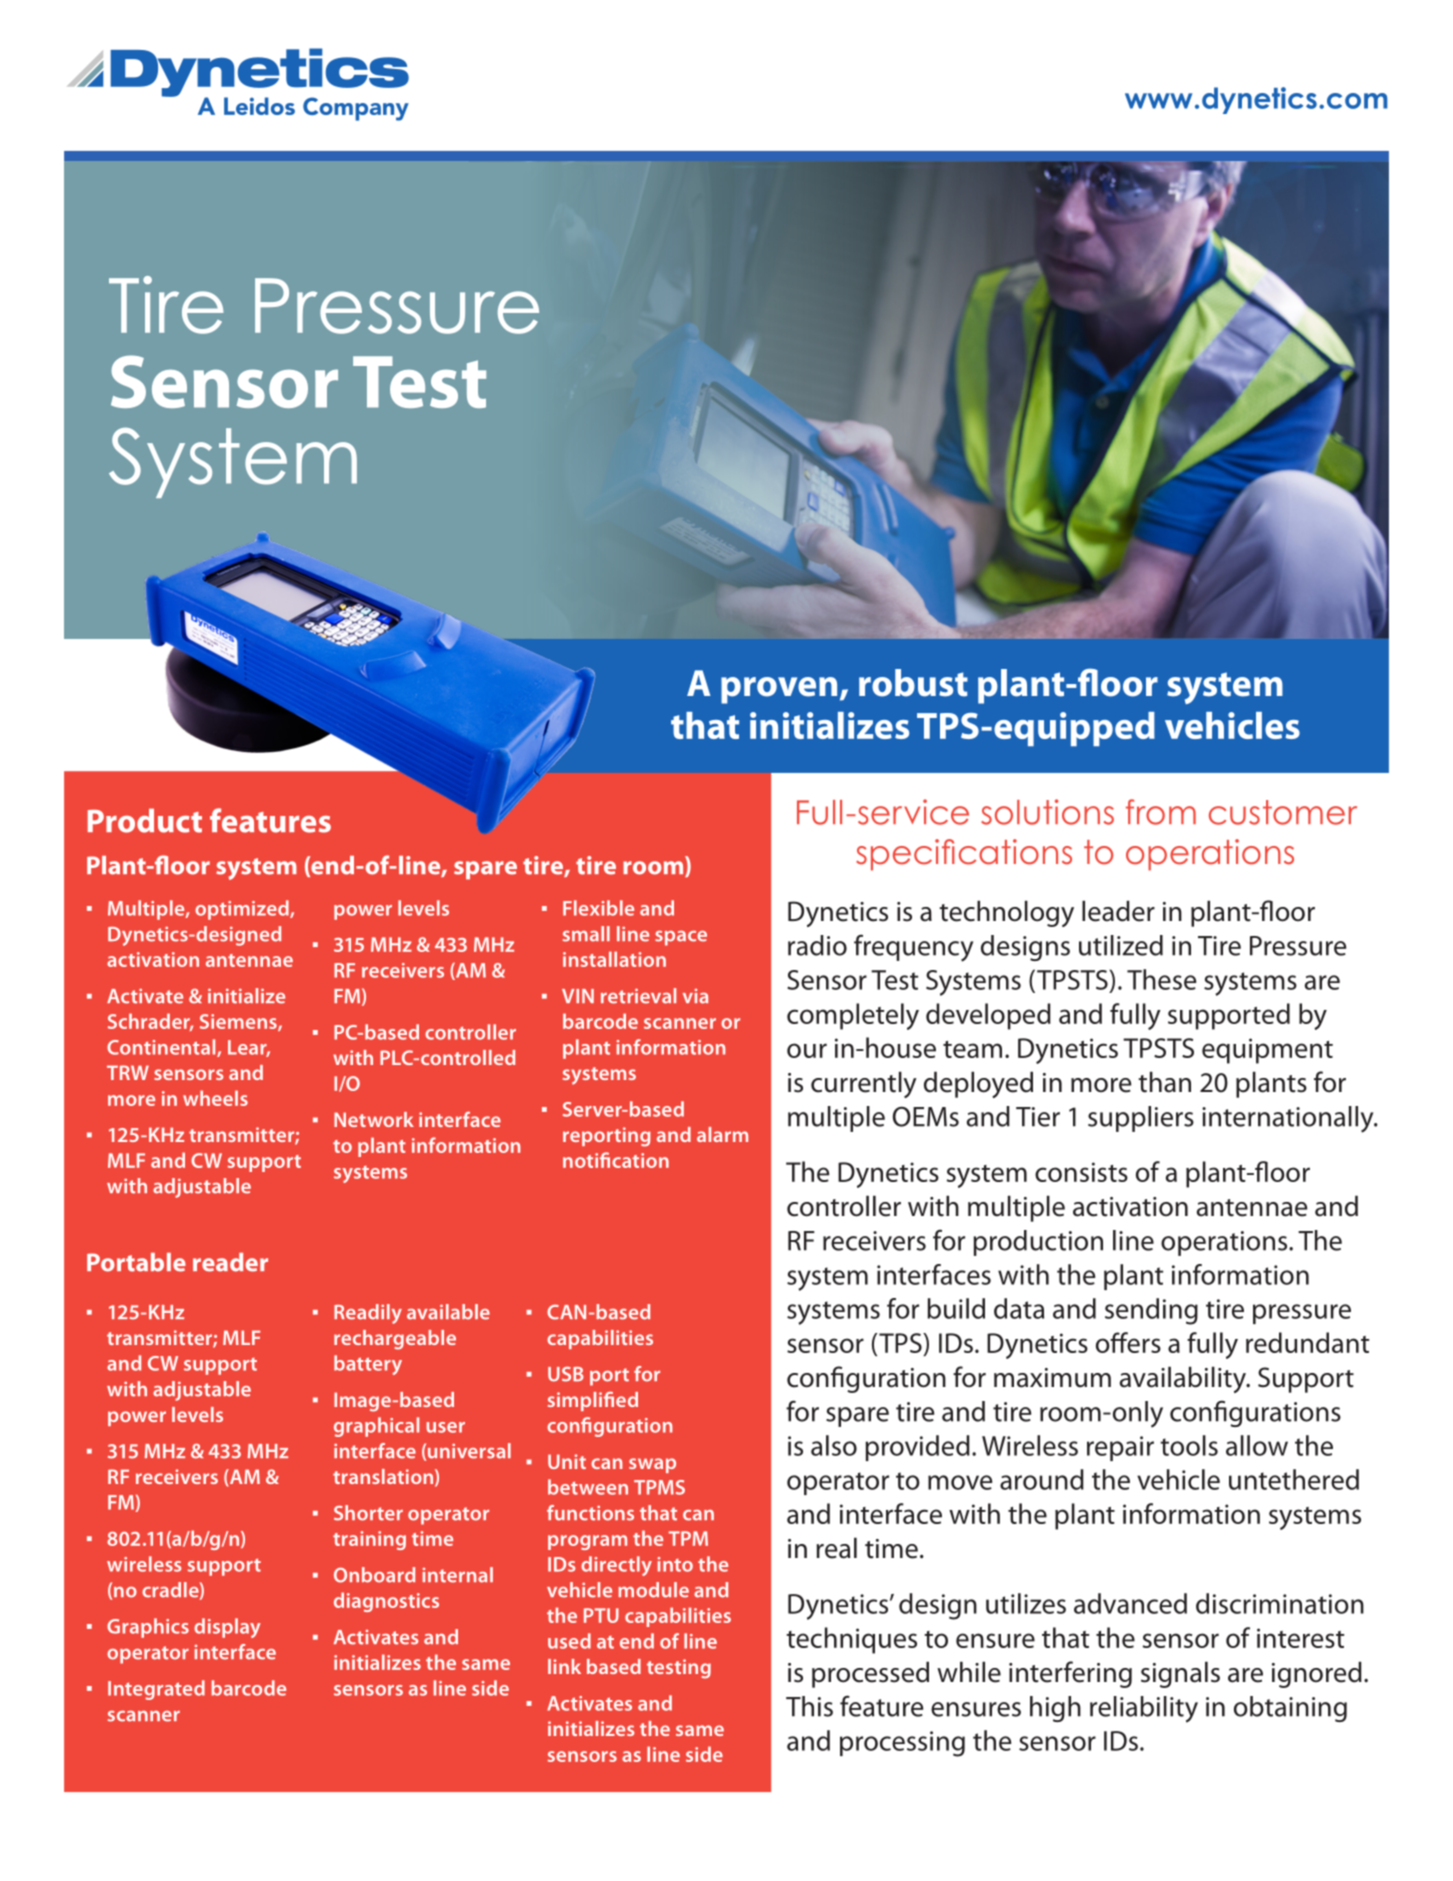  Describe the element at coordinates (243, 910) in the page. I see `optimized` at that location.
